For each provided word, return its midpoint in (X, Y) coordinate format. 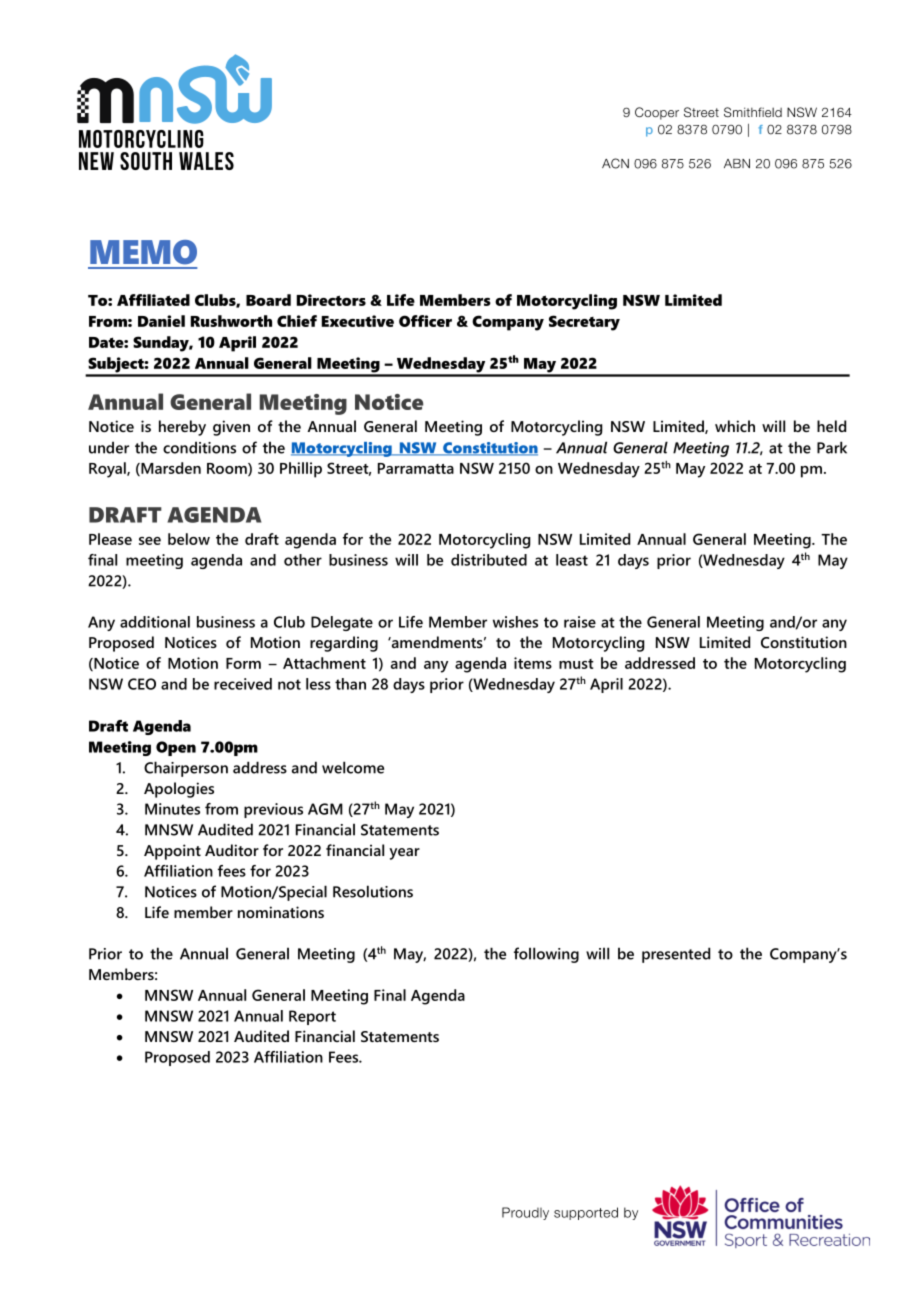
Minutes (172, 809)
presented (676, 955)
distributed (489, 560)
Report (312, 1017)
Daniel (161, 321)
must (576, 664)
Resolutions (373, 891)
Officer (425, 321)
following (546, 955)
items (533, 663)
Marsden (170, 469)
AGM (325, 809)
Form (243, 663)
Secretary (584, 323)
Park (832, 447)
